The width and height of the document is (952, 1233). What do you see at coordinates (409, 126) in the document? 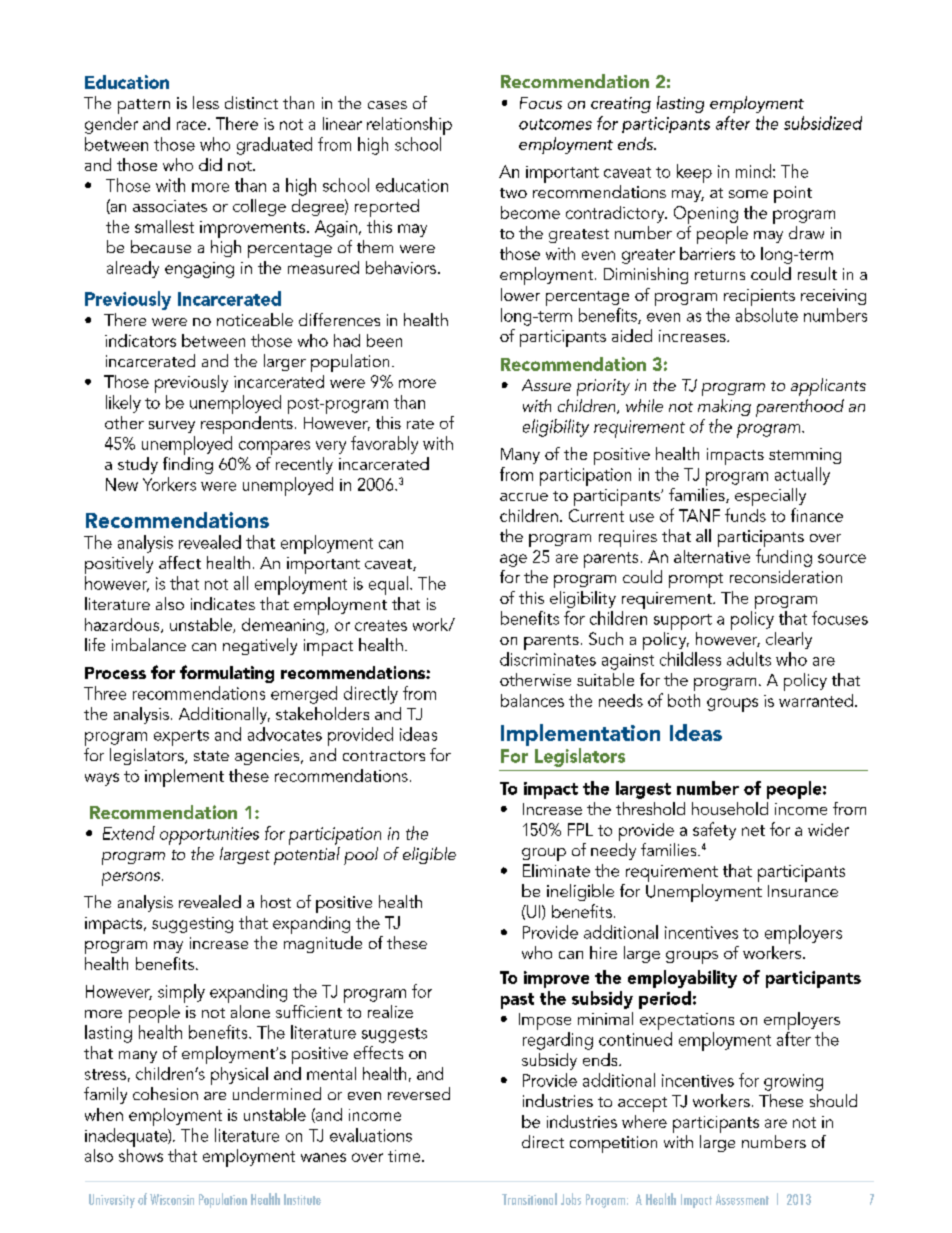
I see `relationship` at bounding box center [409, 126].
